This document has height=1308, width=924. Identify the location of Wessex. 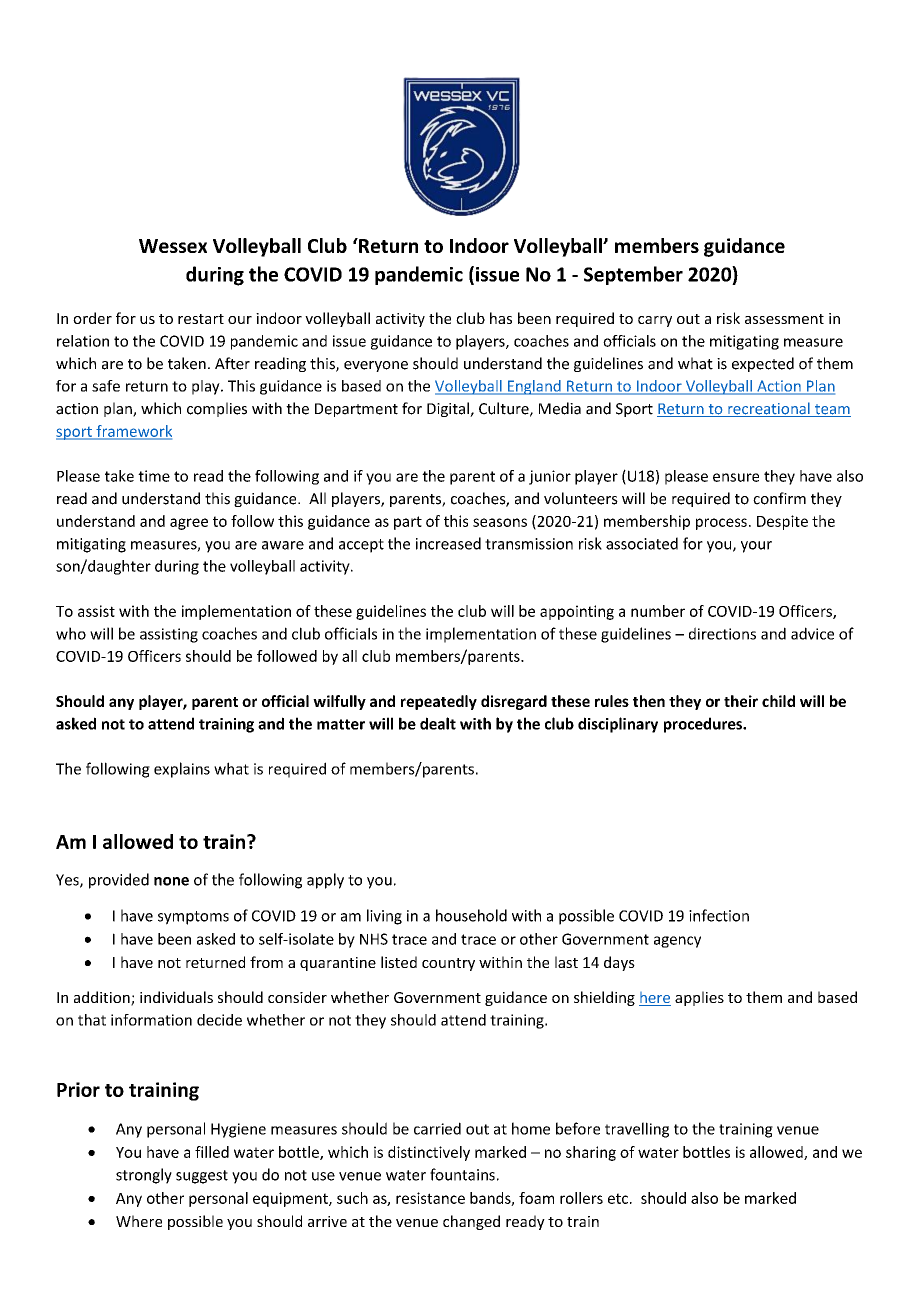
(173, 246).
